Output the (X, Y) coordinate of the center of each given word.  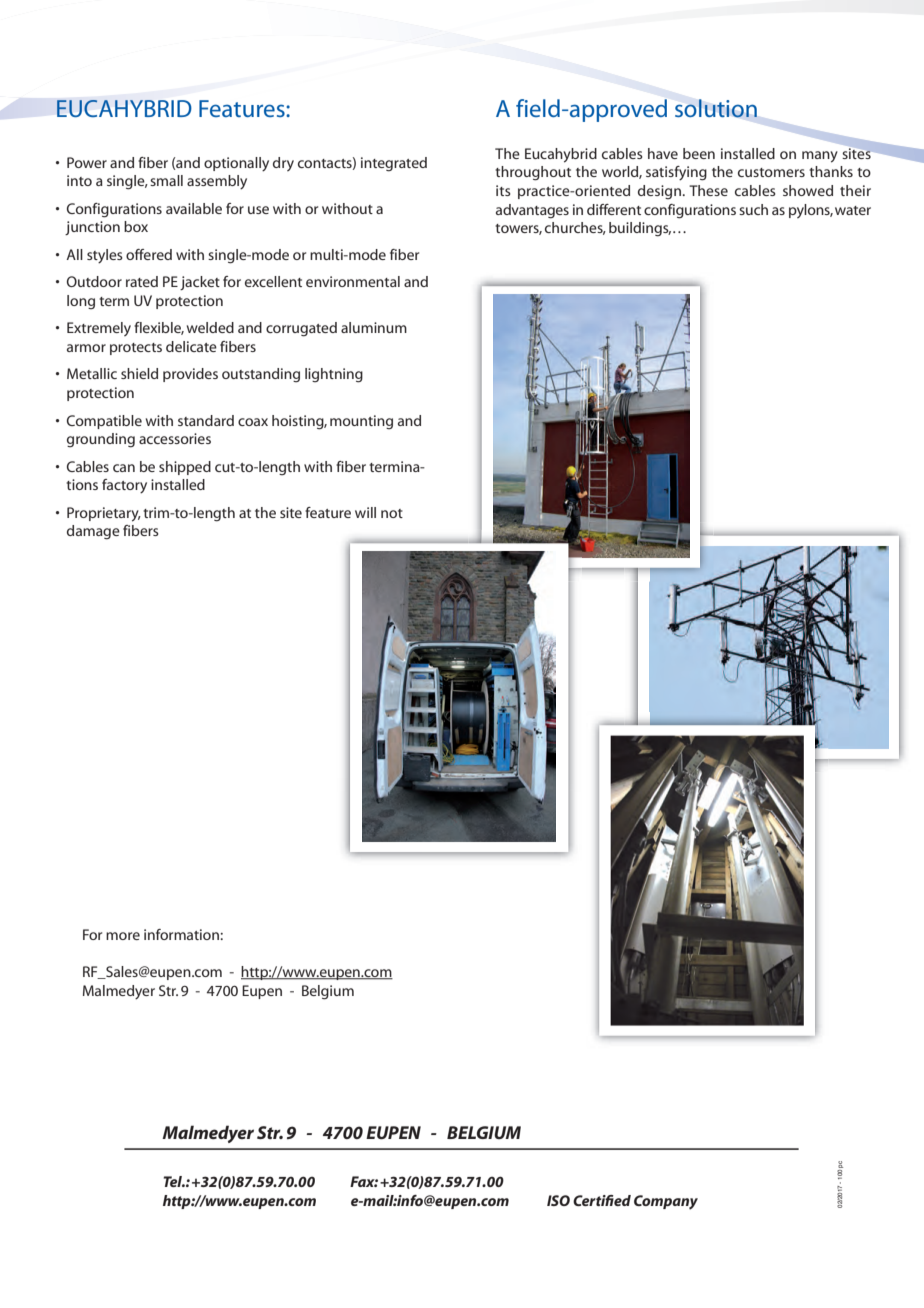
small (166, 180)
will (365, 512)
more (123, 936)
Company (666, 1202)
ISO (558, 1200)
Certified (602, 1200)
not (392, 513)
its (503, 190)
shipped (185, 468)
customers (771, 172)
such (753, 209)
